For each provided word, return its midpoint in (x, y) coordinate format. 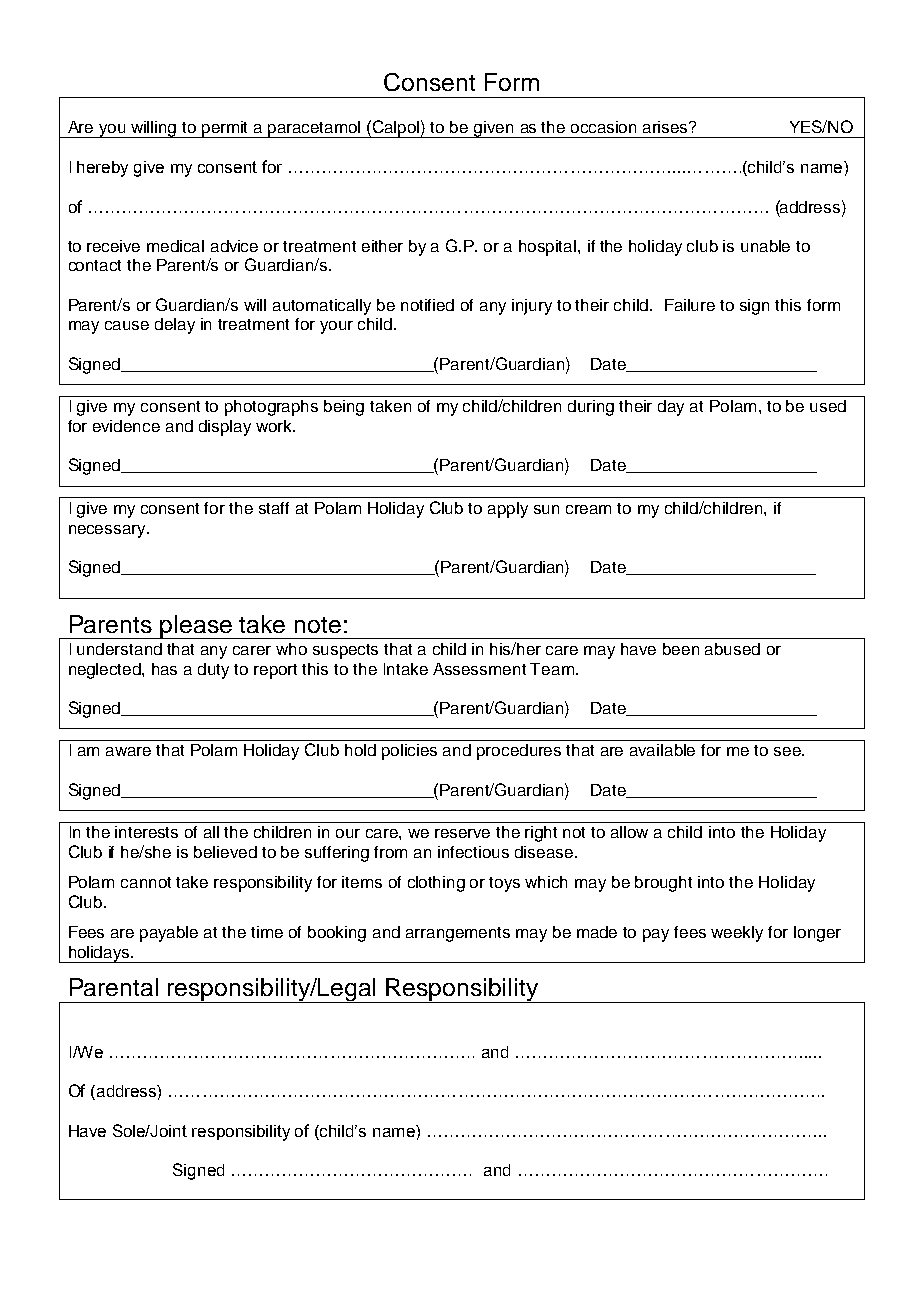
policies (409, 752)
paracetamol (315, 129)
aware (128, 751)
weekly (737, 934)
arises (667, 127)
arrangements (458, 934)
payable (169, 934)
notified (427, 305)
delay (175, 326)
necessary (108, 531)
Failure (690, 305)
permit (225, 129)
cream (588, 509)
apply (508, 510)
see (788, 751)
